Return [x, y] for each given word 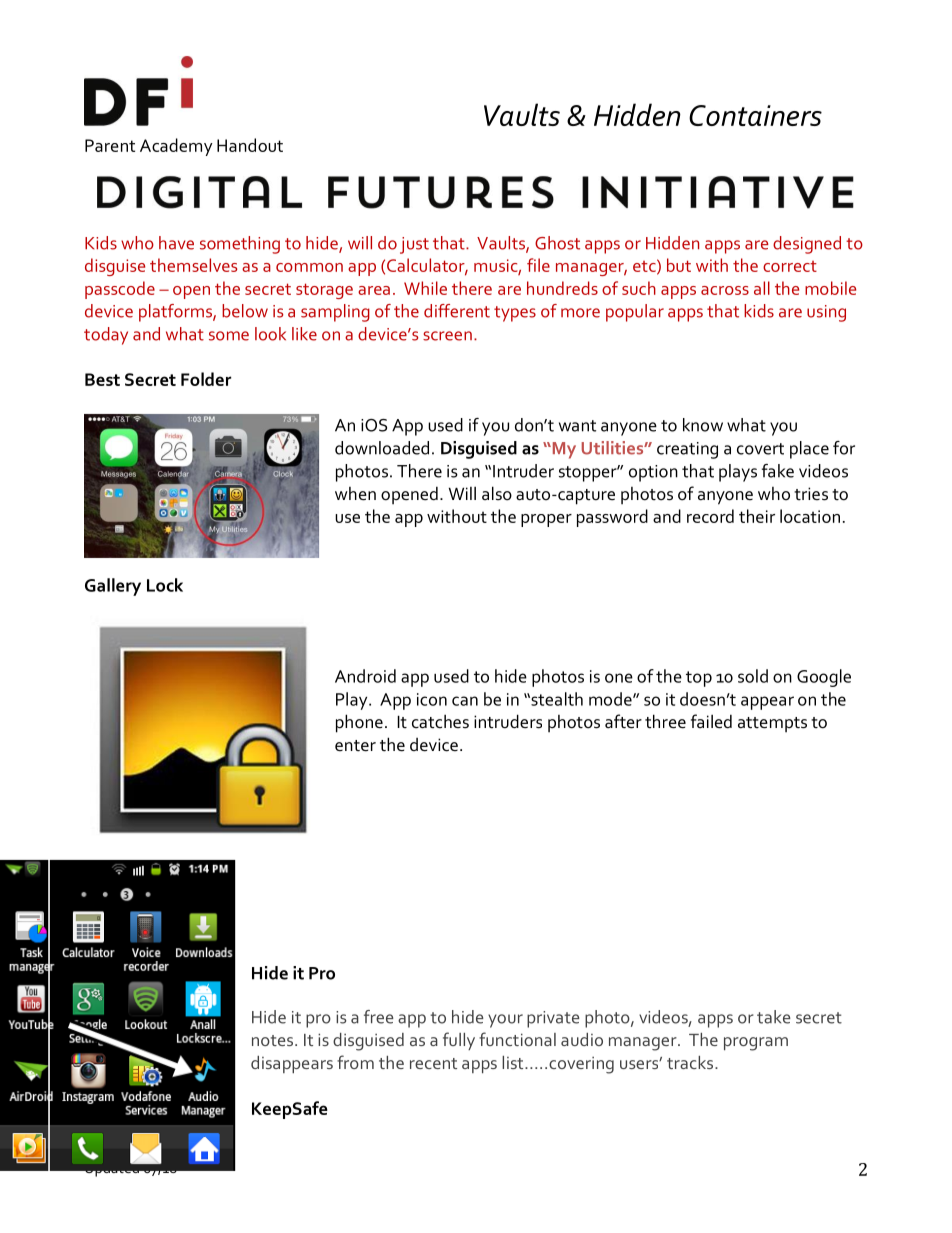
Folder [206, 379]
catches [440, 721]
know [703, 425]
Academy [176, 147]
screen [447, 336]
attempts [772, 725]
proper [546, 520]
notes [274, 1040]
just [414, 245]
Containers [755, 115]
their [757, 516]
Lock [165, 585]
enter [355, 746]
